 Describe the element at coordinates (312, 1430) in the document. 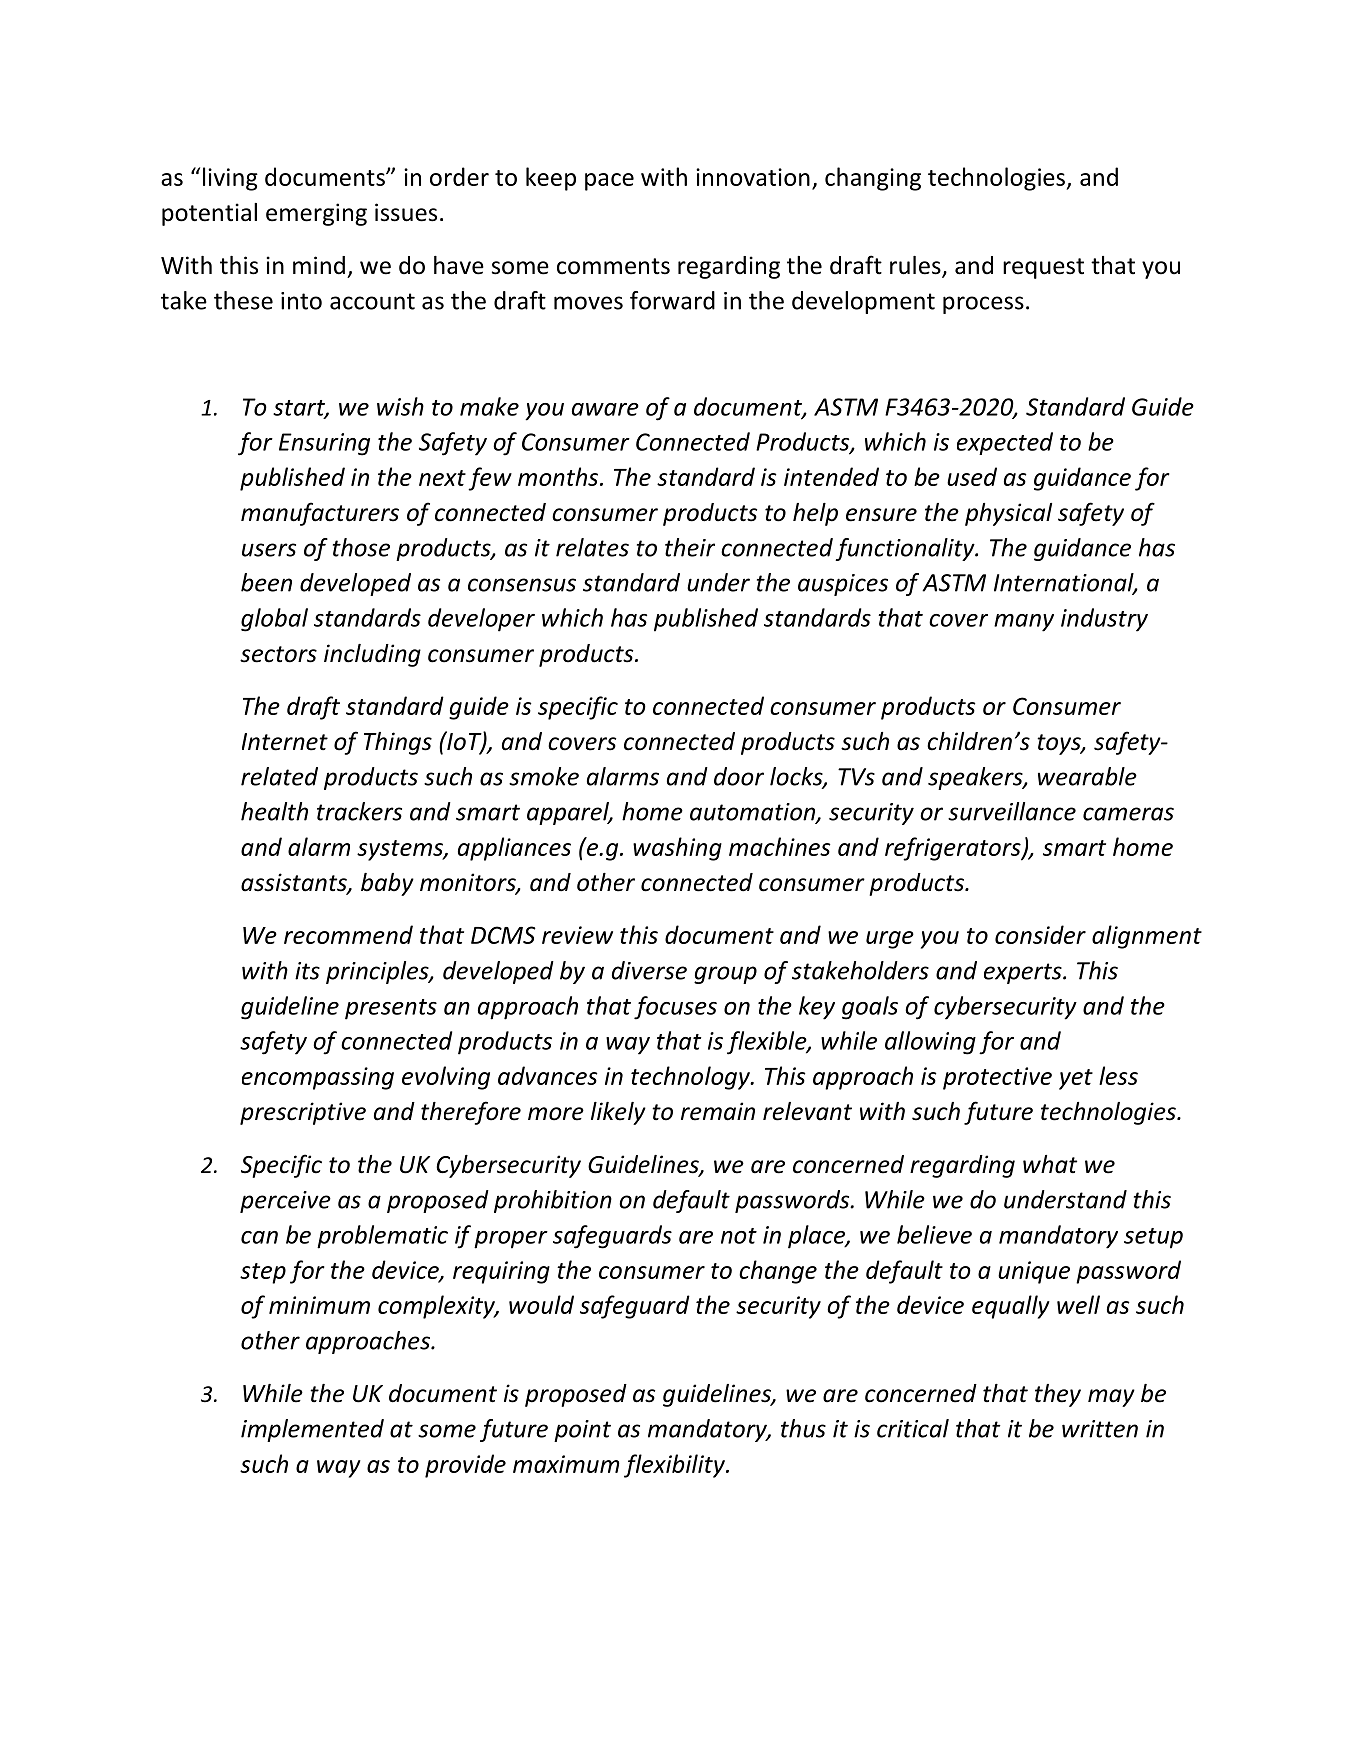

I see `implemented` at that location.
